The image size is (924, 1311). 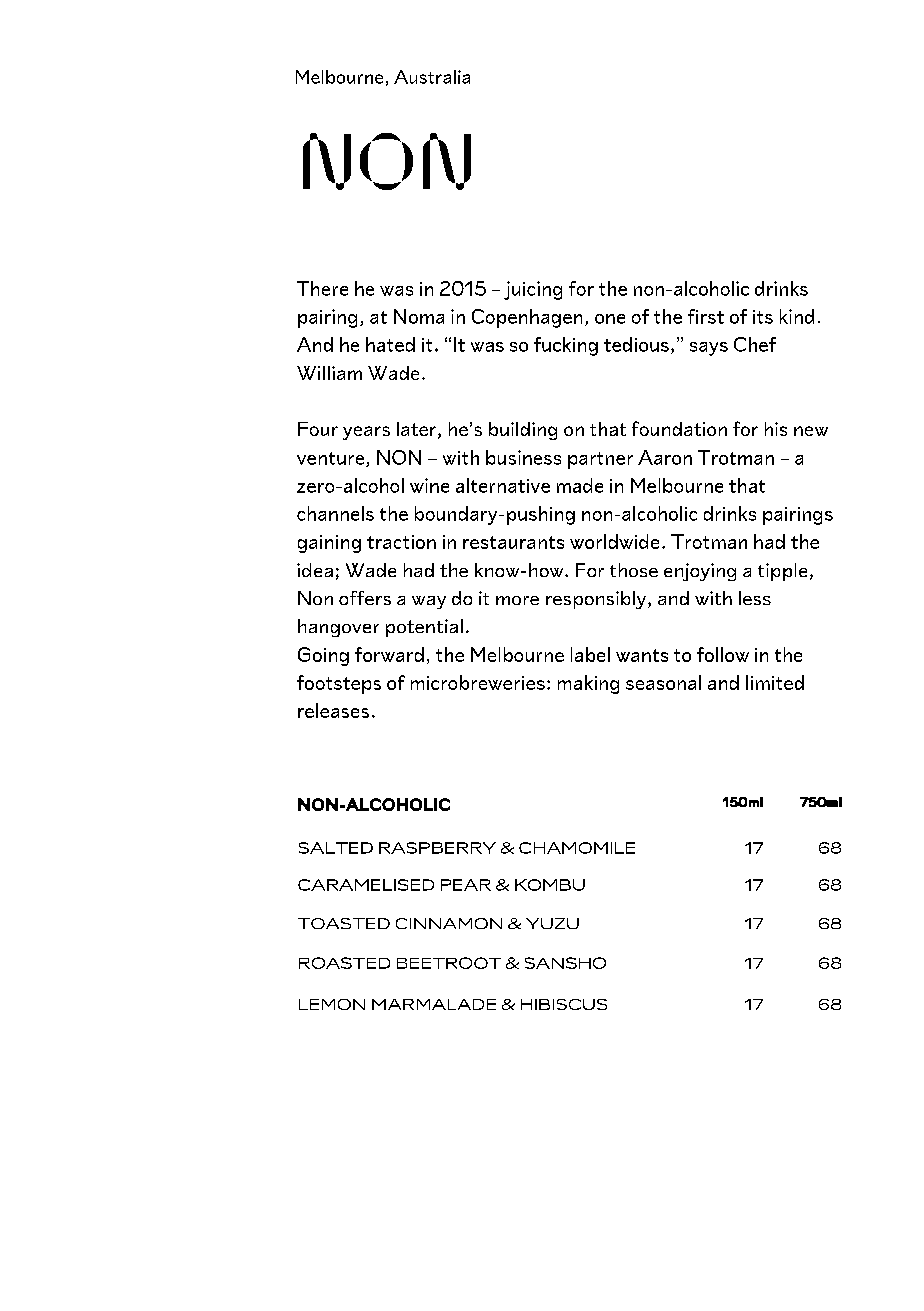 What do you see at coordinates (723, 654) in the screenshot?
I see `follow` at bounding box center [723, 654].
